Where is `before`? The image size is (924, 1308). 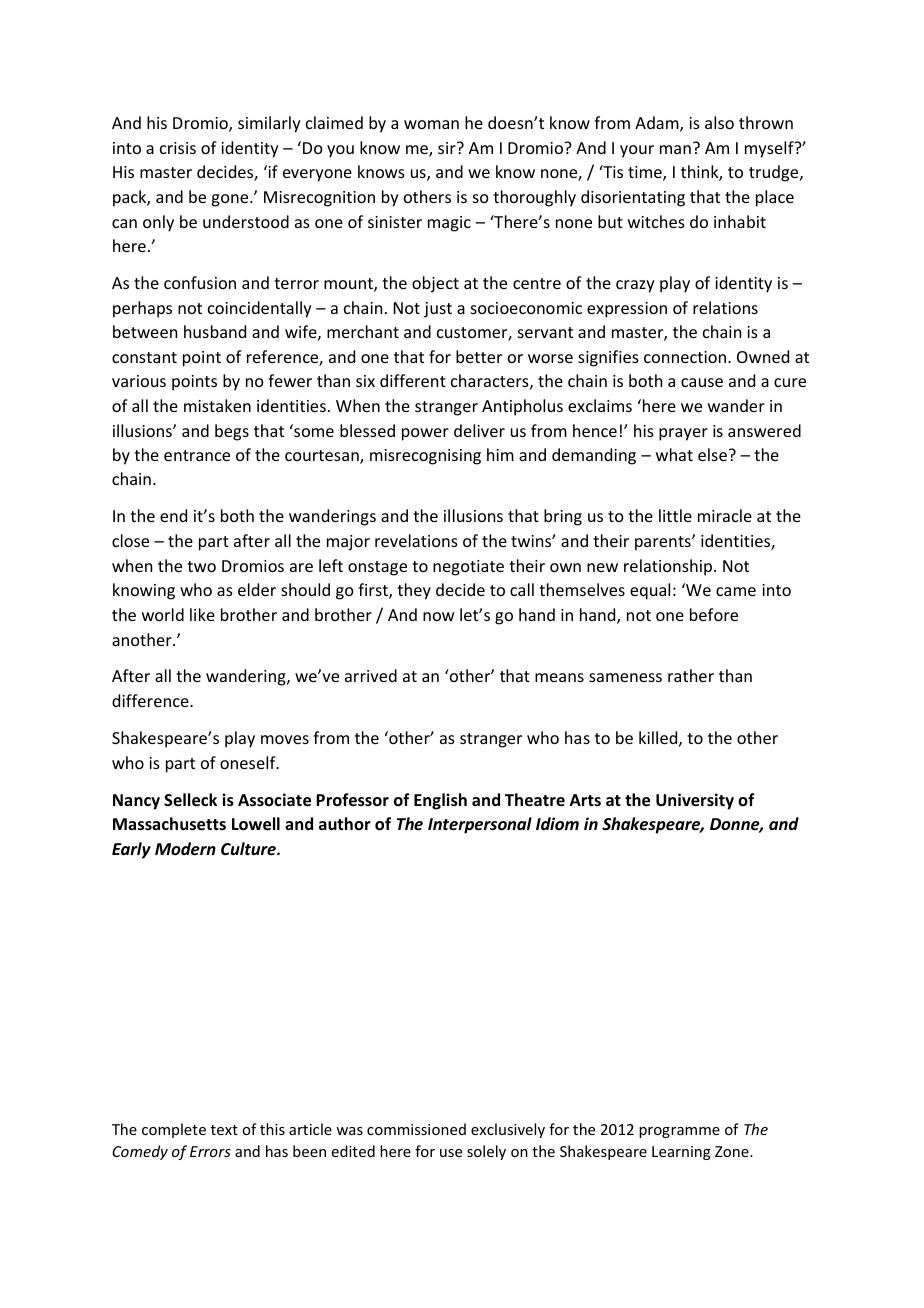 before is located at coordinates (714, 614).
